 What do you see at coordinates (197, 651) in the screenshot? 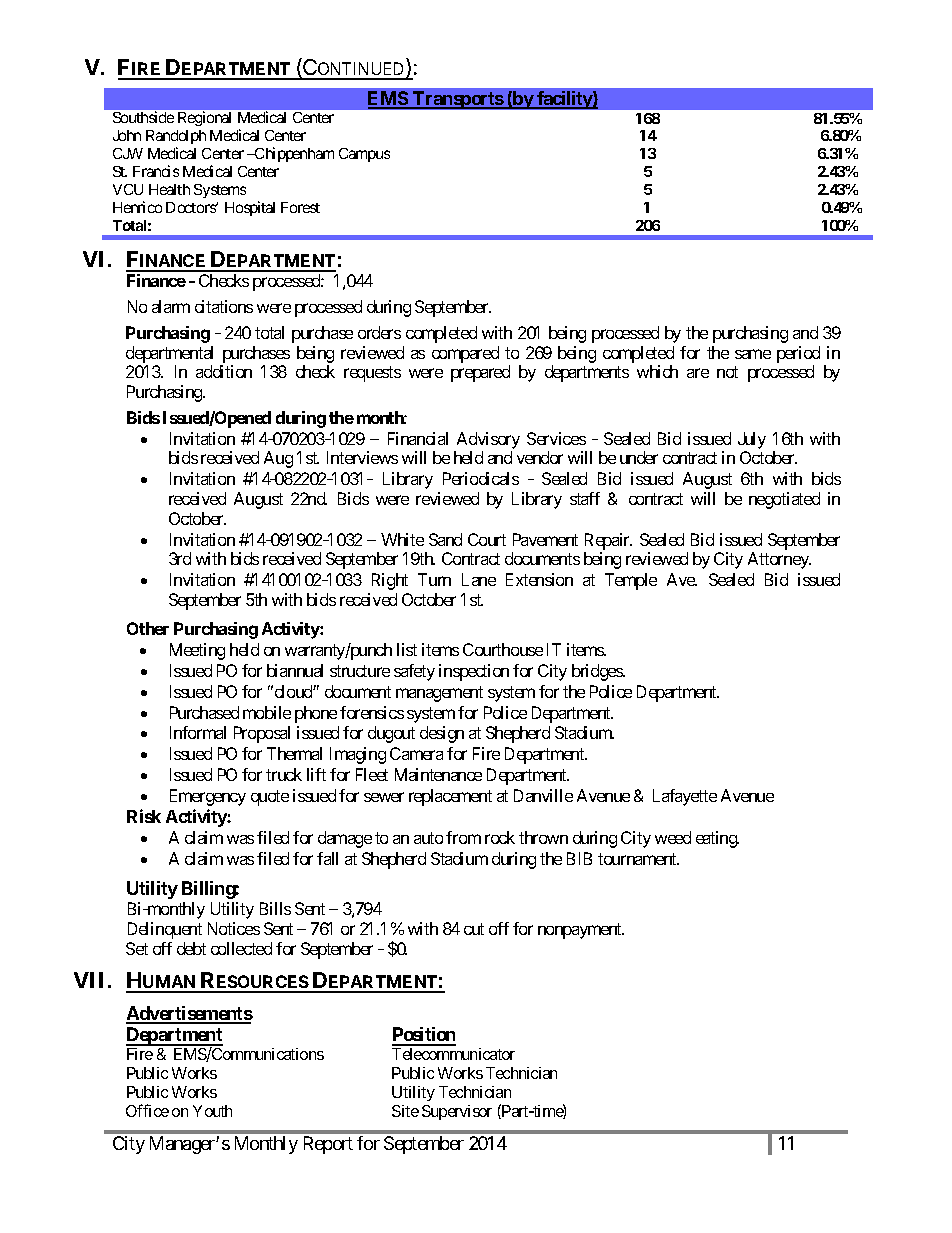
I see `Meeting` at bounding box center [197, 651].
